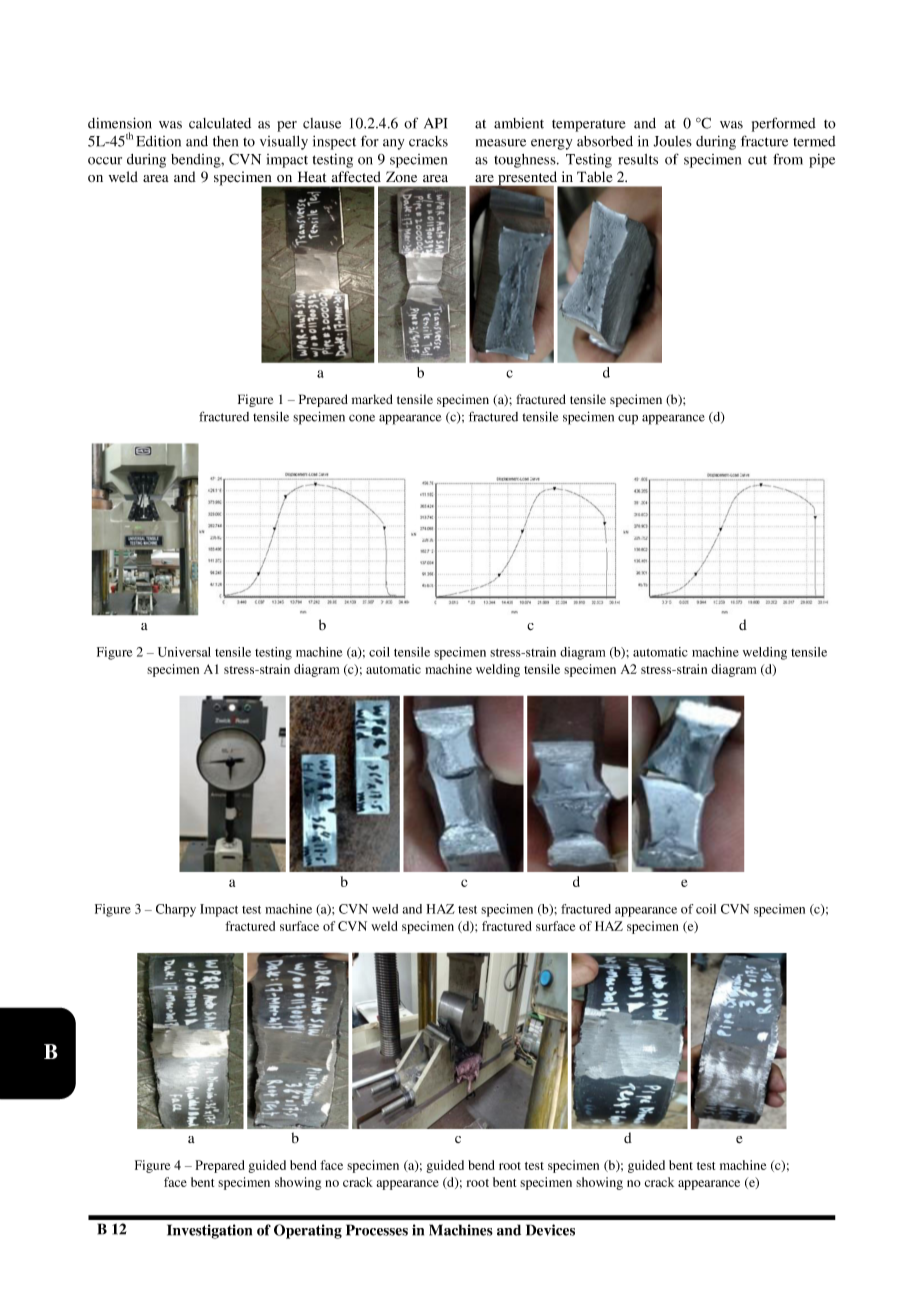 This image has width=924, height=1308. What do you see at coordinates (628, 419) in the image?
I see `cup` at bounding box center [628, 419].
